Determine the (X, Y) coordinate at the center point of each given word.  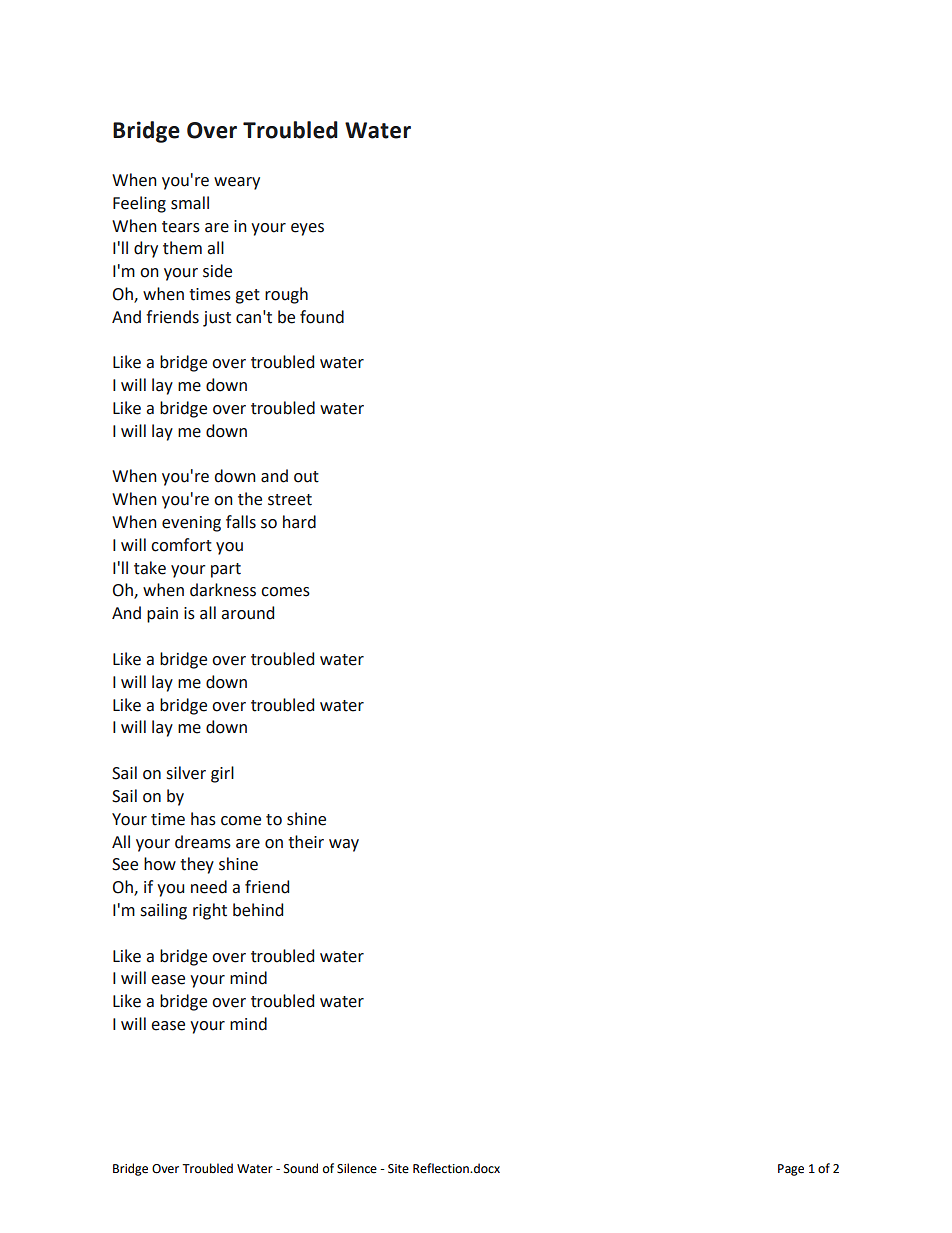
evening (191, 524)
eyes (307, 229)
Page (791, 1170)
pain (162, 615)
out (306, 477)
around (247, 613)
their (306, 842)
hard (299, 522)
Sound (301, 1168)
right (210, 911)
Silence (357, 1168)
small (190, 203)
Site (398, 1169)
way (344, 845)
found (322, 317)
